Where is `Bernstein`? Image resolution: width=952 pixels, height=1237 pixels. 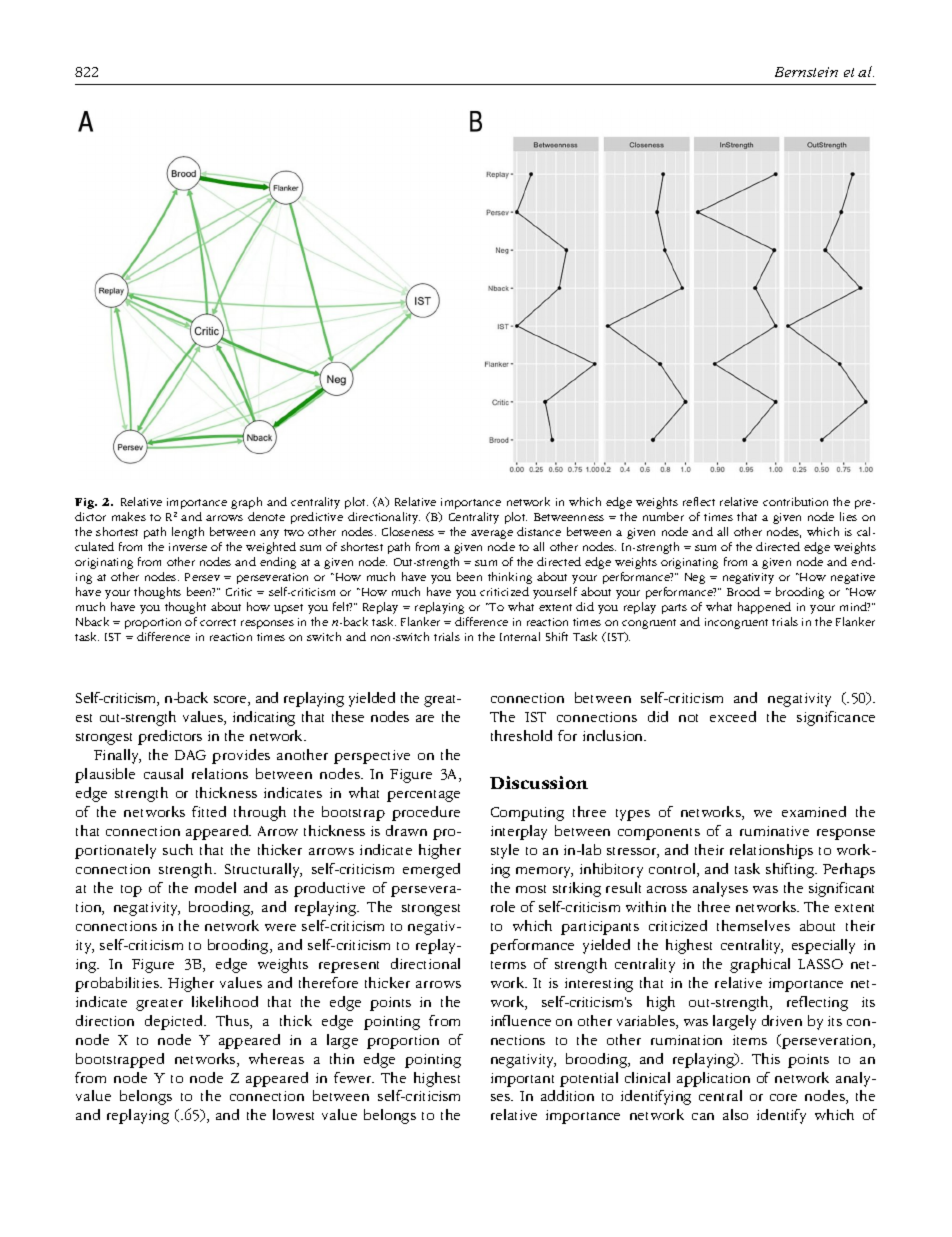
Bernstein is located at coordinates (806, 72).
